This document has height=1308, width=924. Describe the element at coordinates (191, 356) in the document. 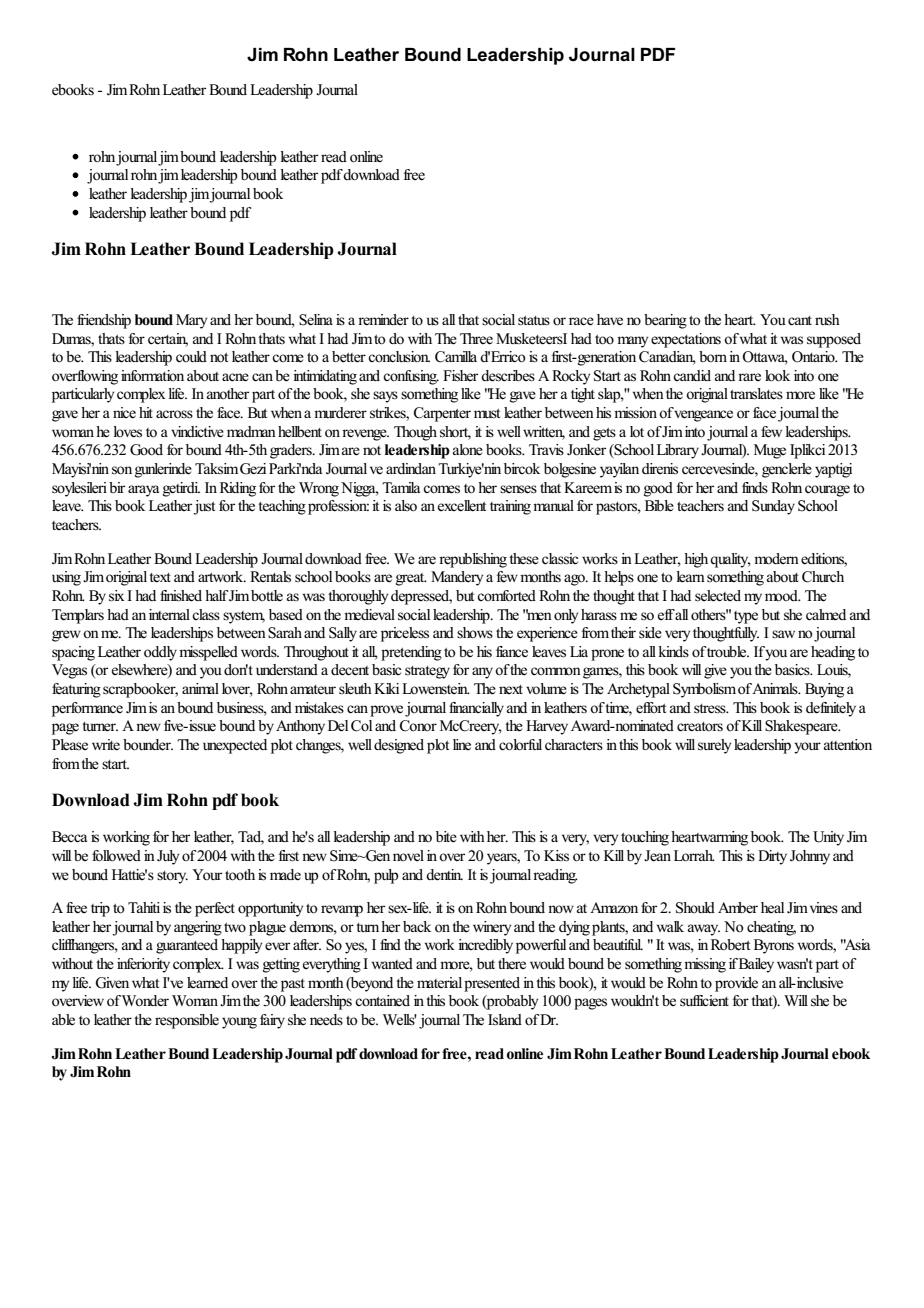

I see `could` at that location.
